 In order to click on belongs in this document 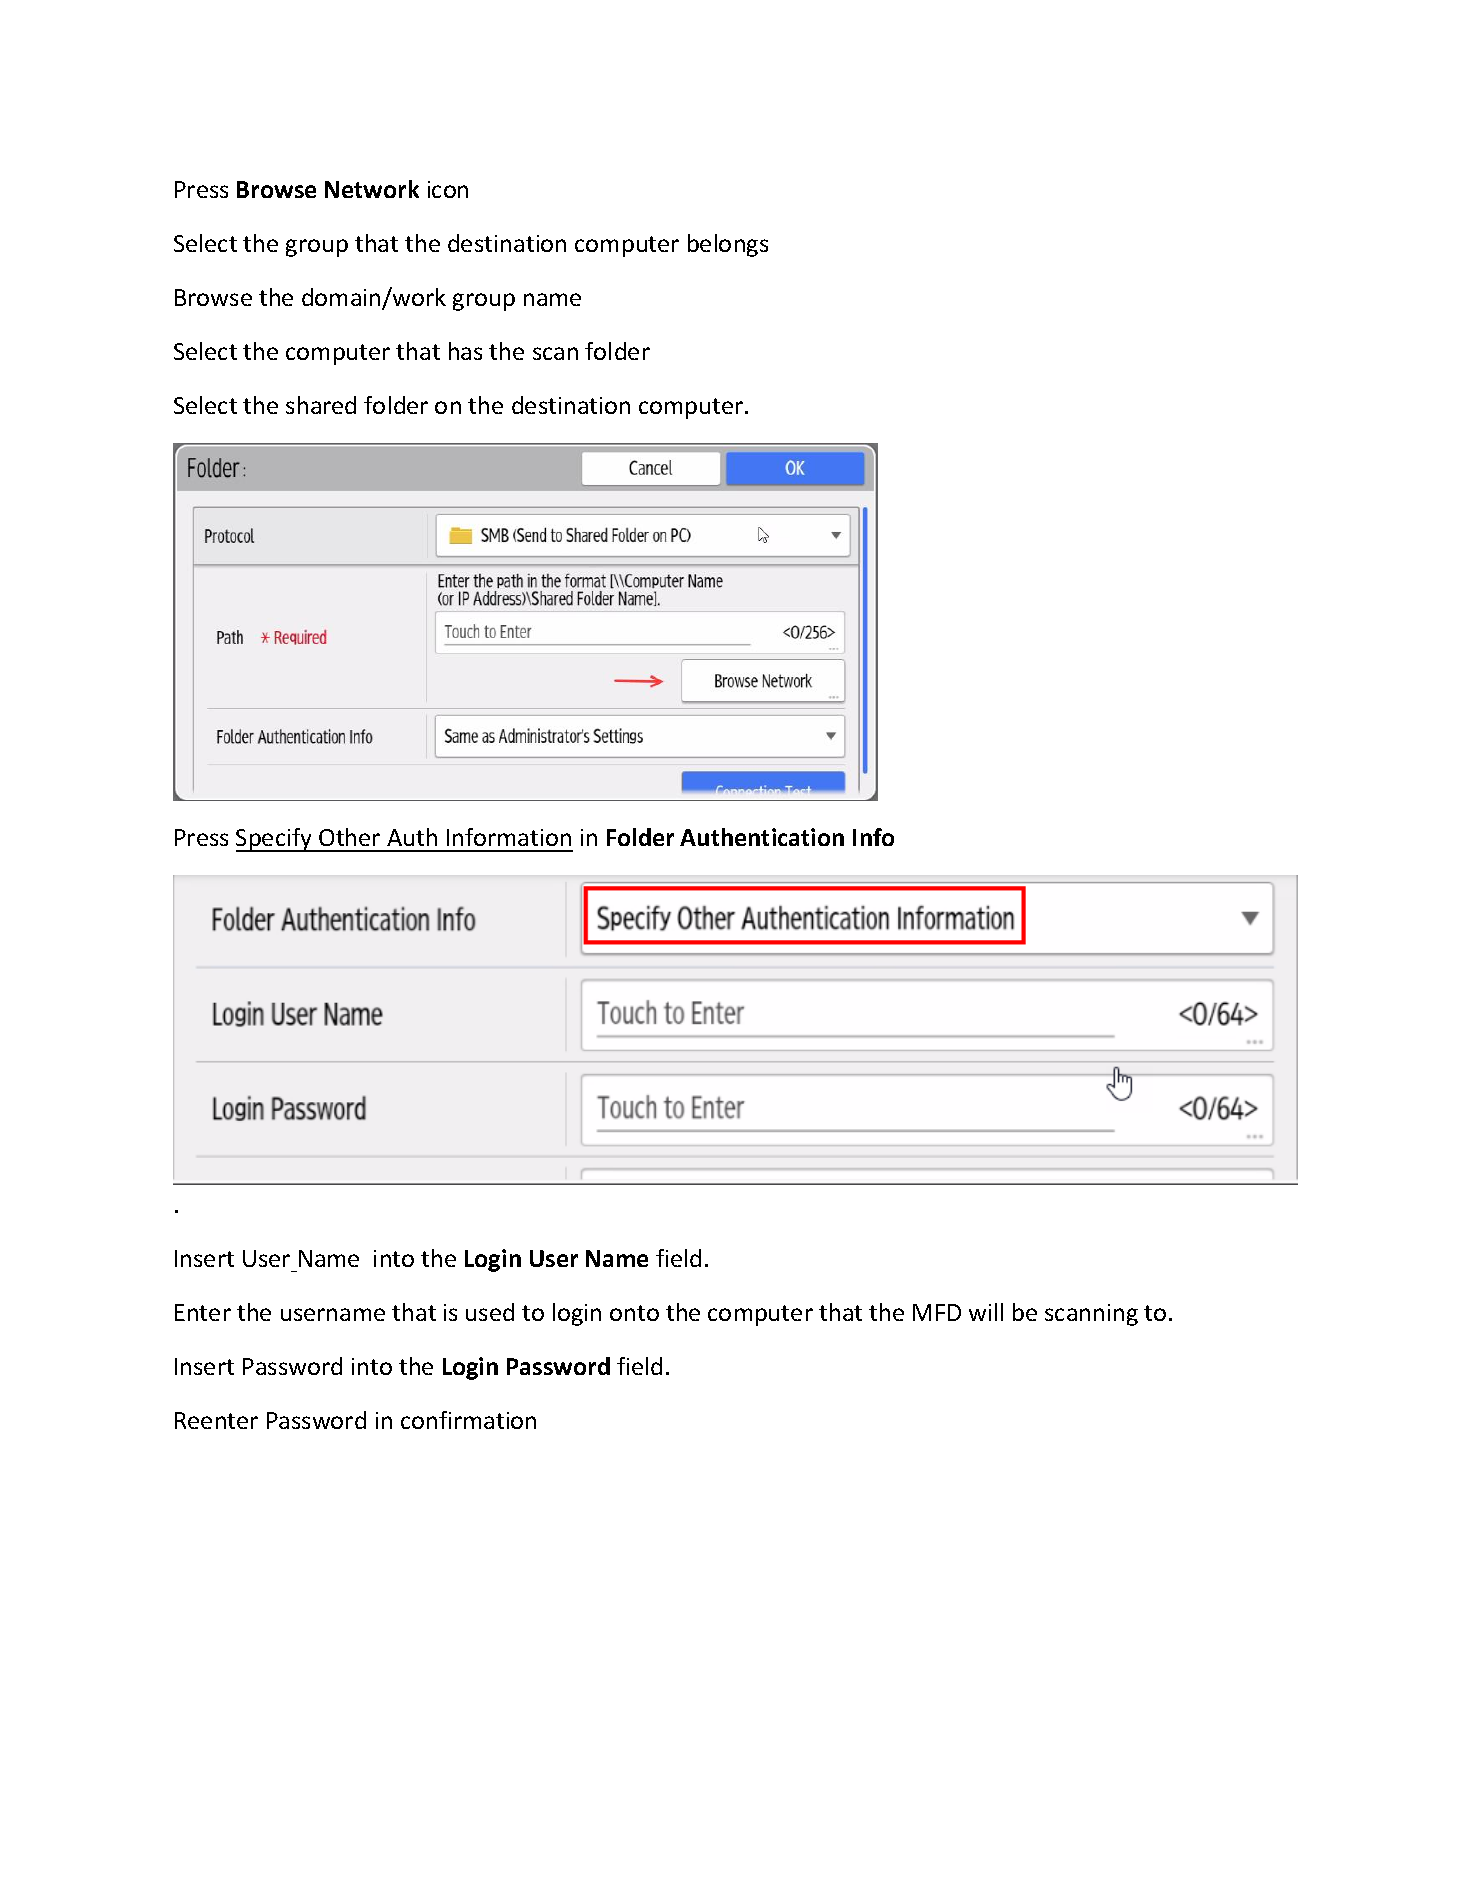, I will do `click(728, 245)`.
